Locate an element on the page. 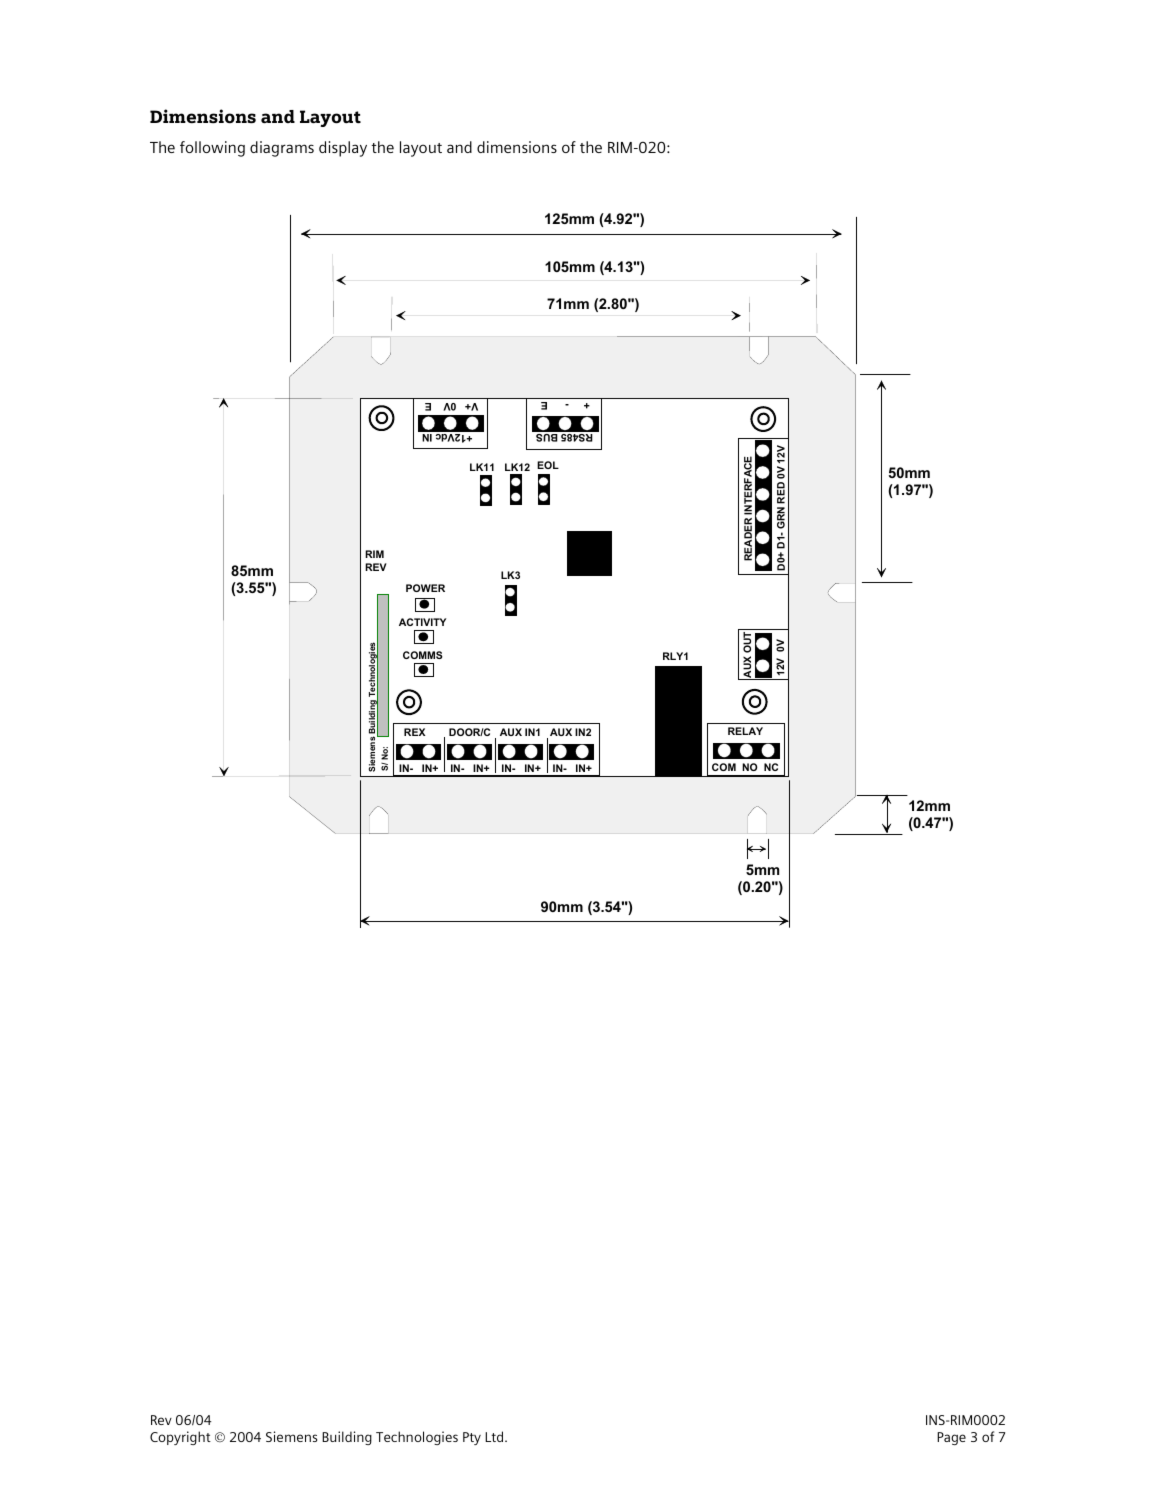 The image size is (1156, 1496). following is located at coordinates (212, 149).
